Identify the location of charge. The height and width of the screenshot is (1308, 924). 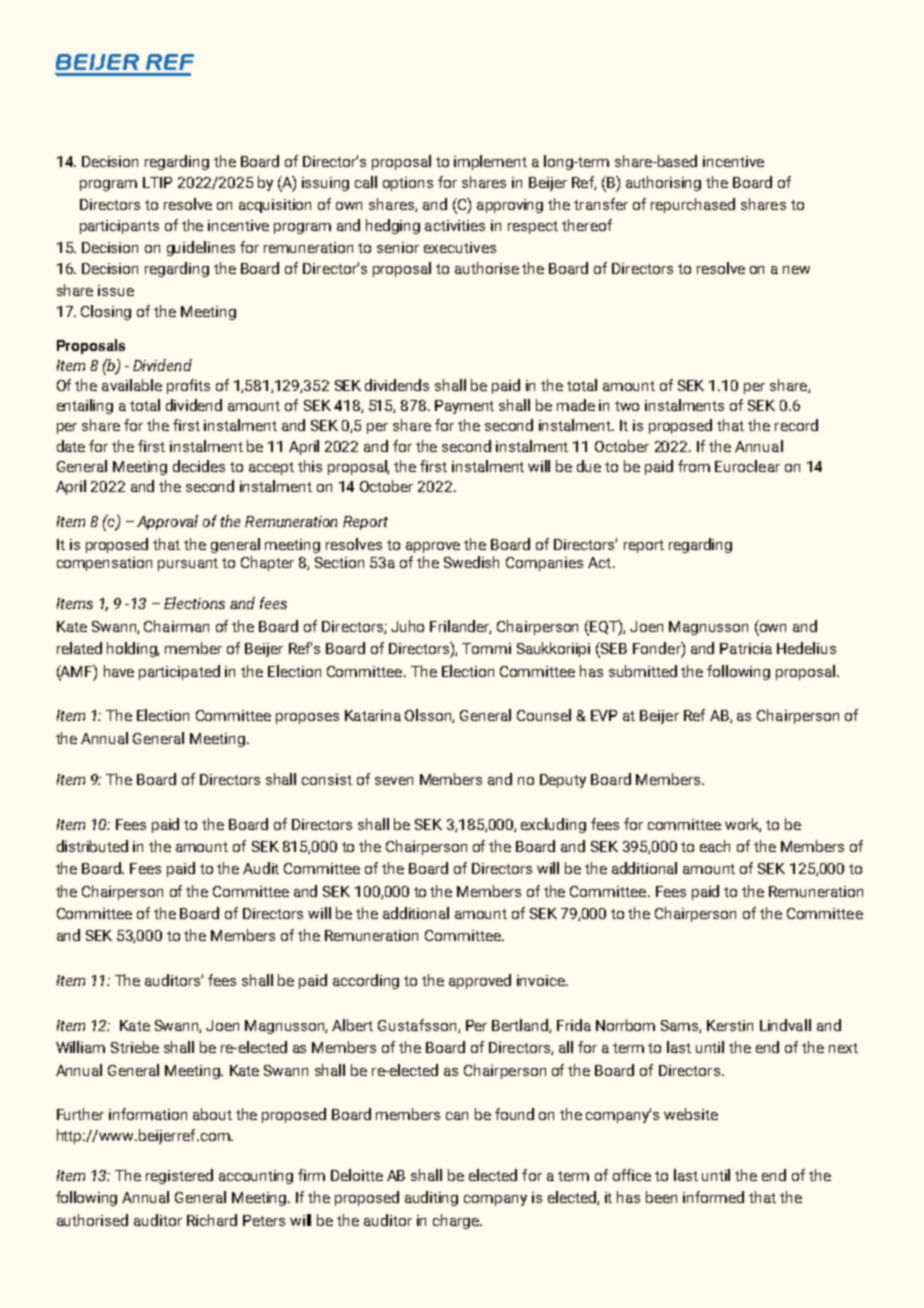
(457, 1221).
